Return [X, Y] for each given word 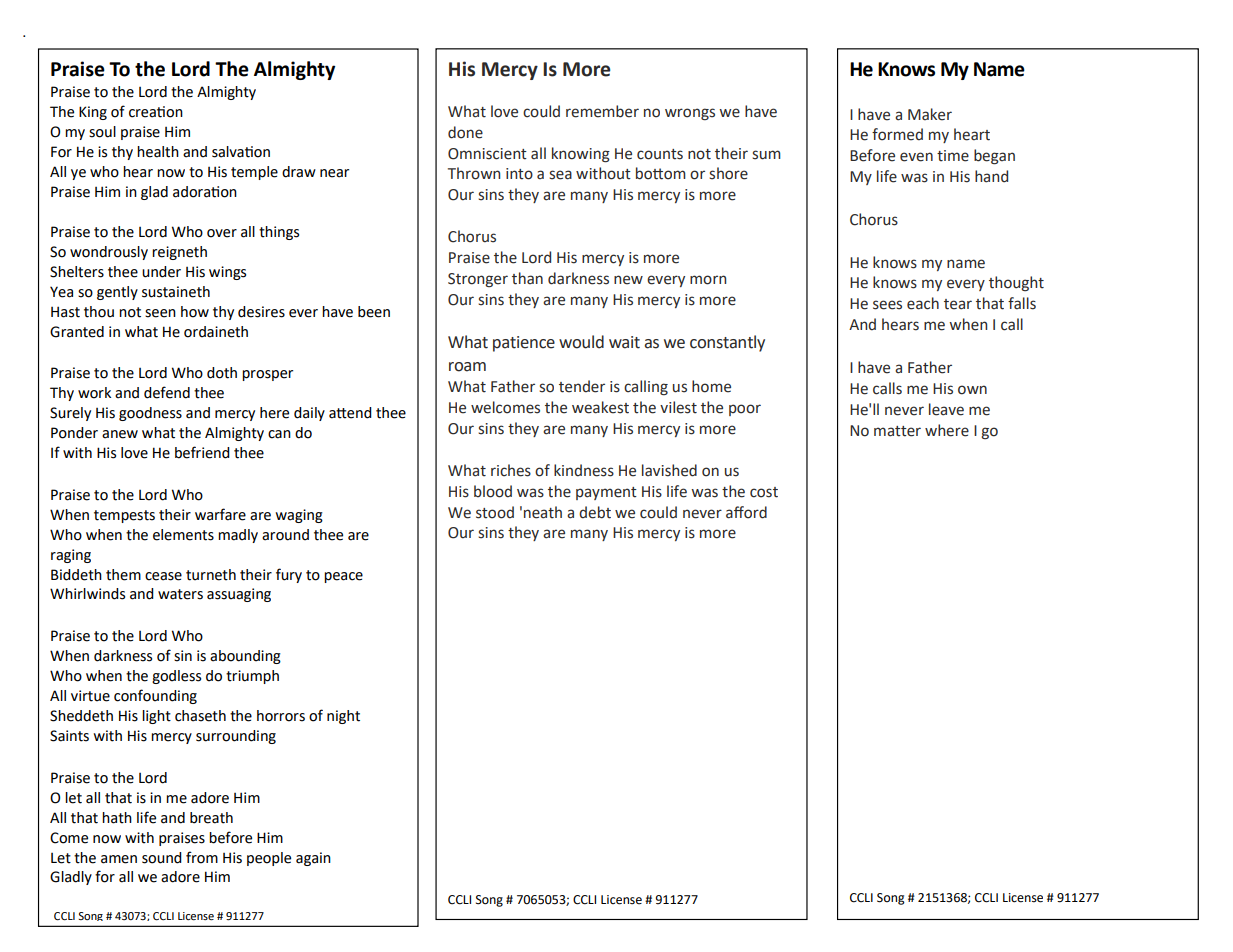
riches [511, 470]
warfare [220, 514]
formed [897, 134]
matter [897, 431]
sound [162, 858]
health [158, 152]
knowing [581, 155]
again [313, 859]
